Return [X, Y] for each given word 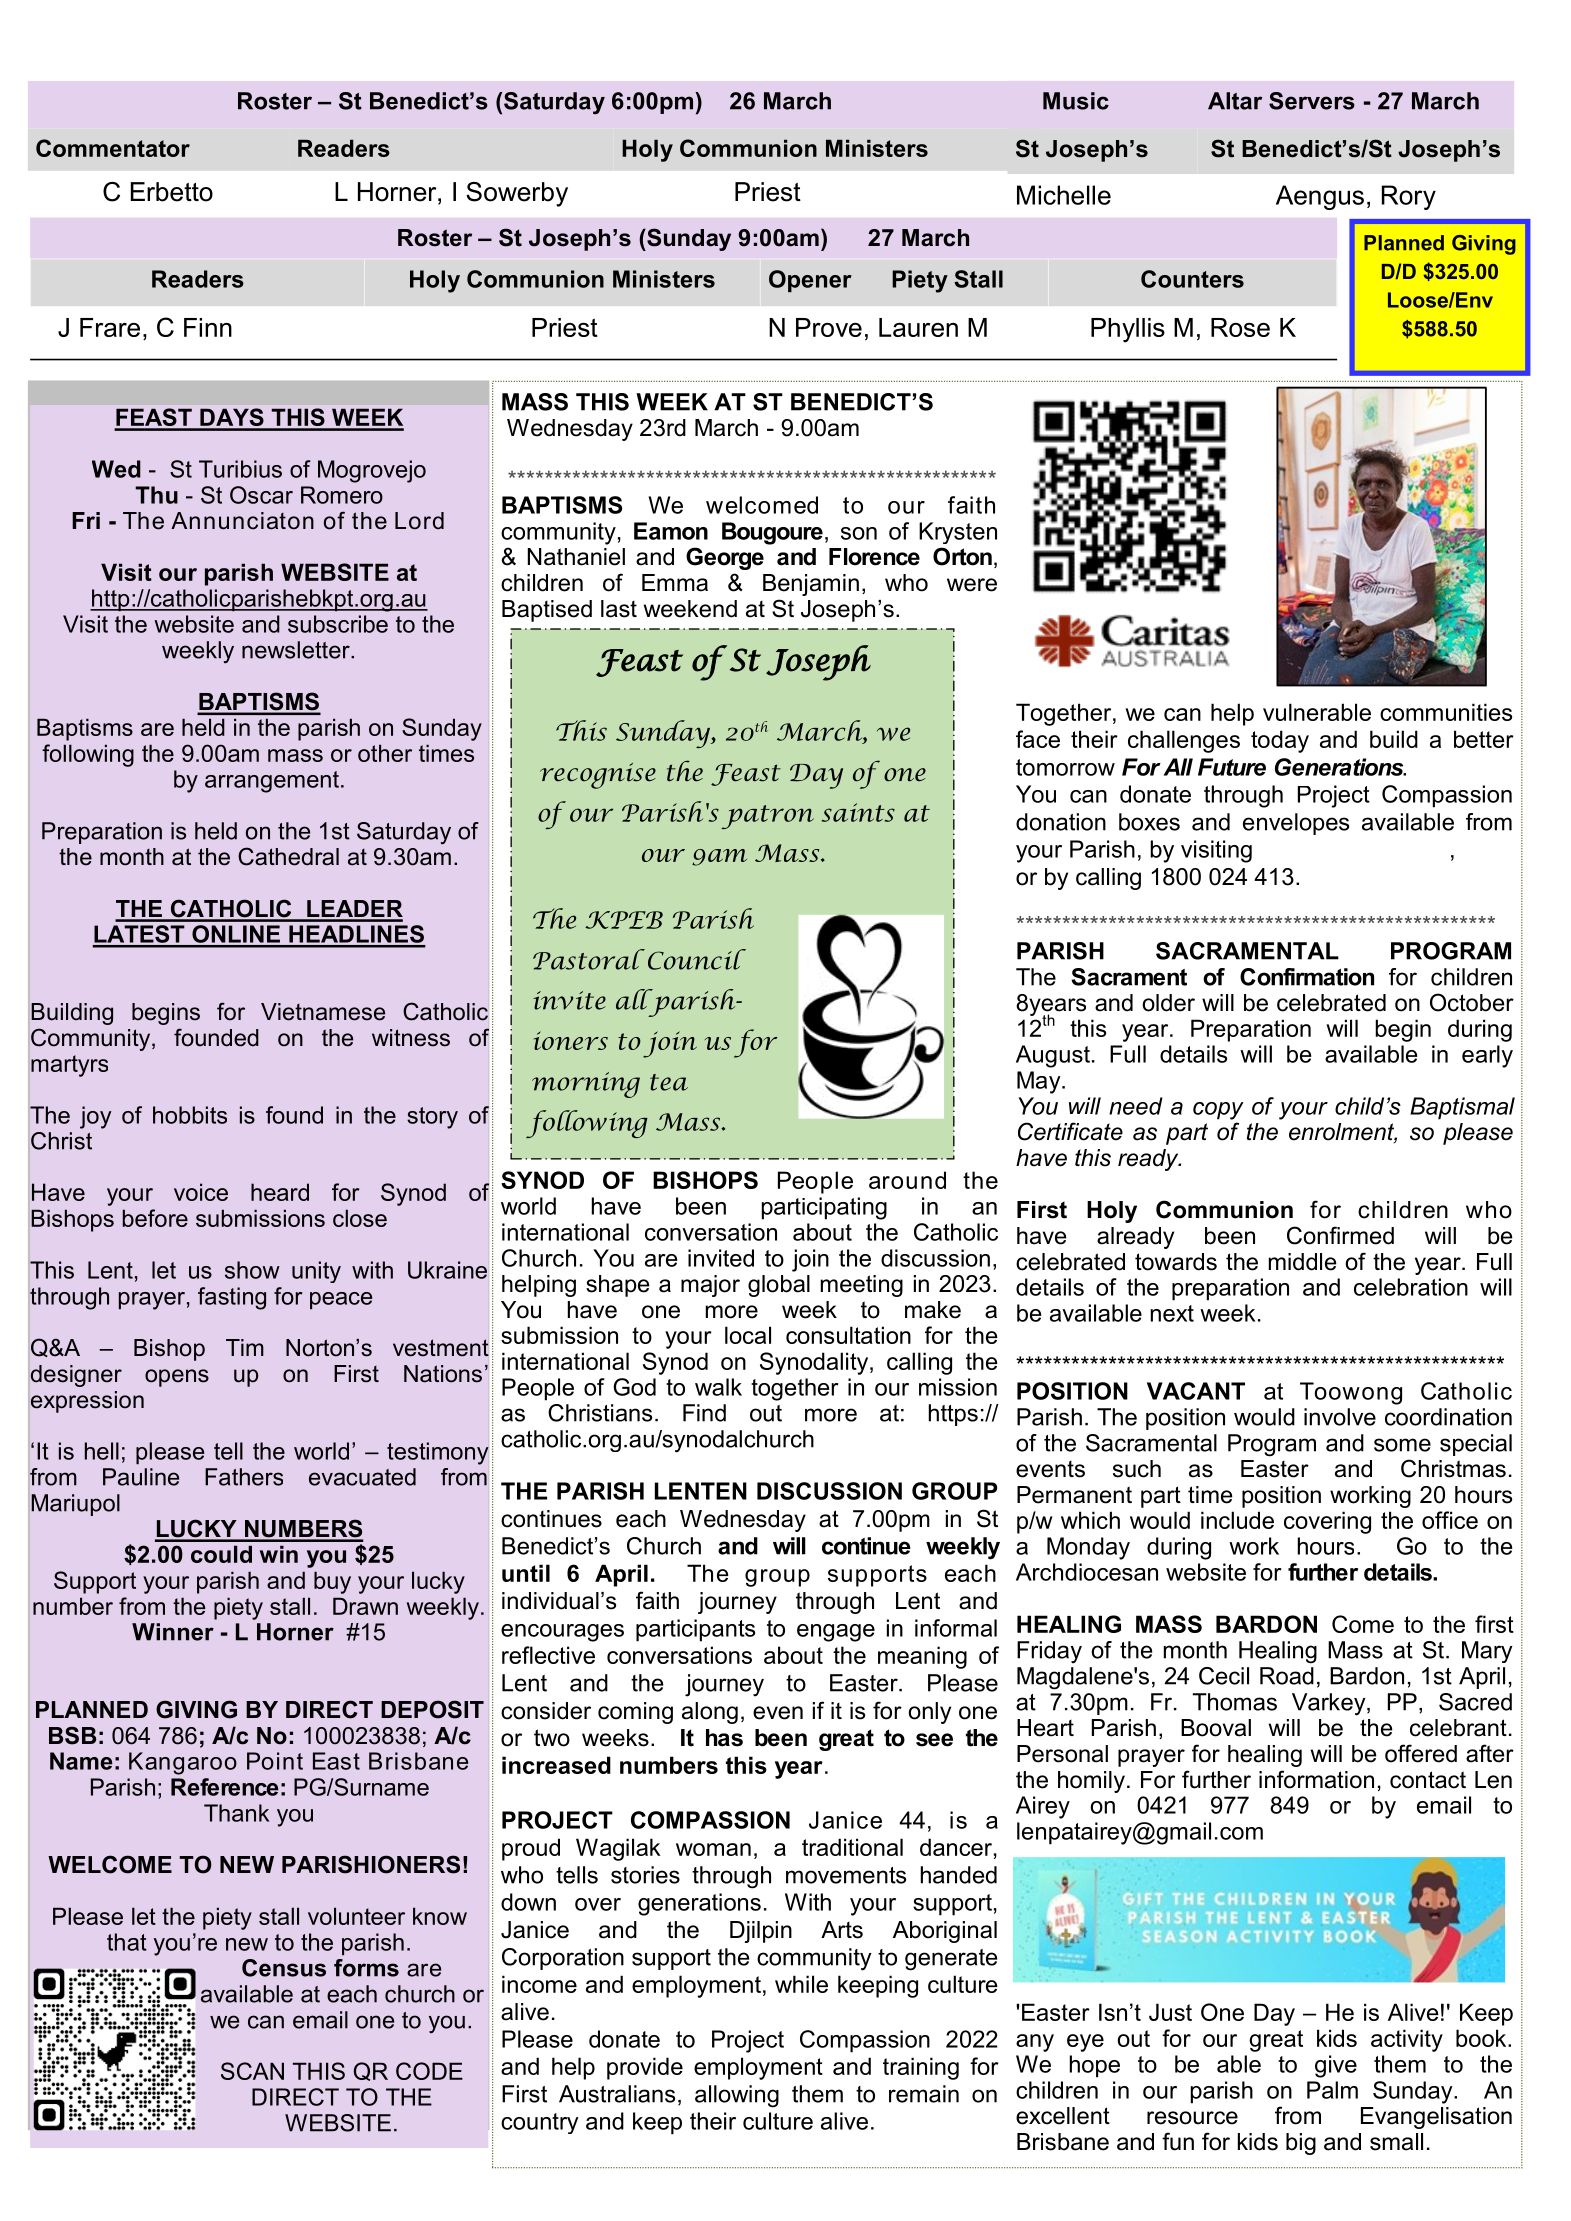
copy [1218, 1111]
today [1280, 741]
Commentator [113, 148]
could [221, 1554]
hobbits [190, 1115]
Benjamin [811, 585]
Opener [810, 281]
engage [836, 1633]
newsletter [297, 650]
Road [1287, 1676]
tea [669, 1082]
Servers [1312, 101]
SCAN [252, 2071]
